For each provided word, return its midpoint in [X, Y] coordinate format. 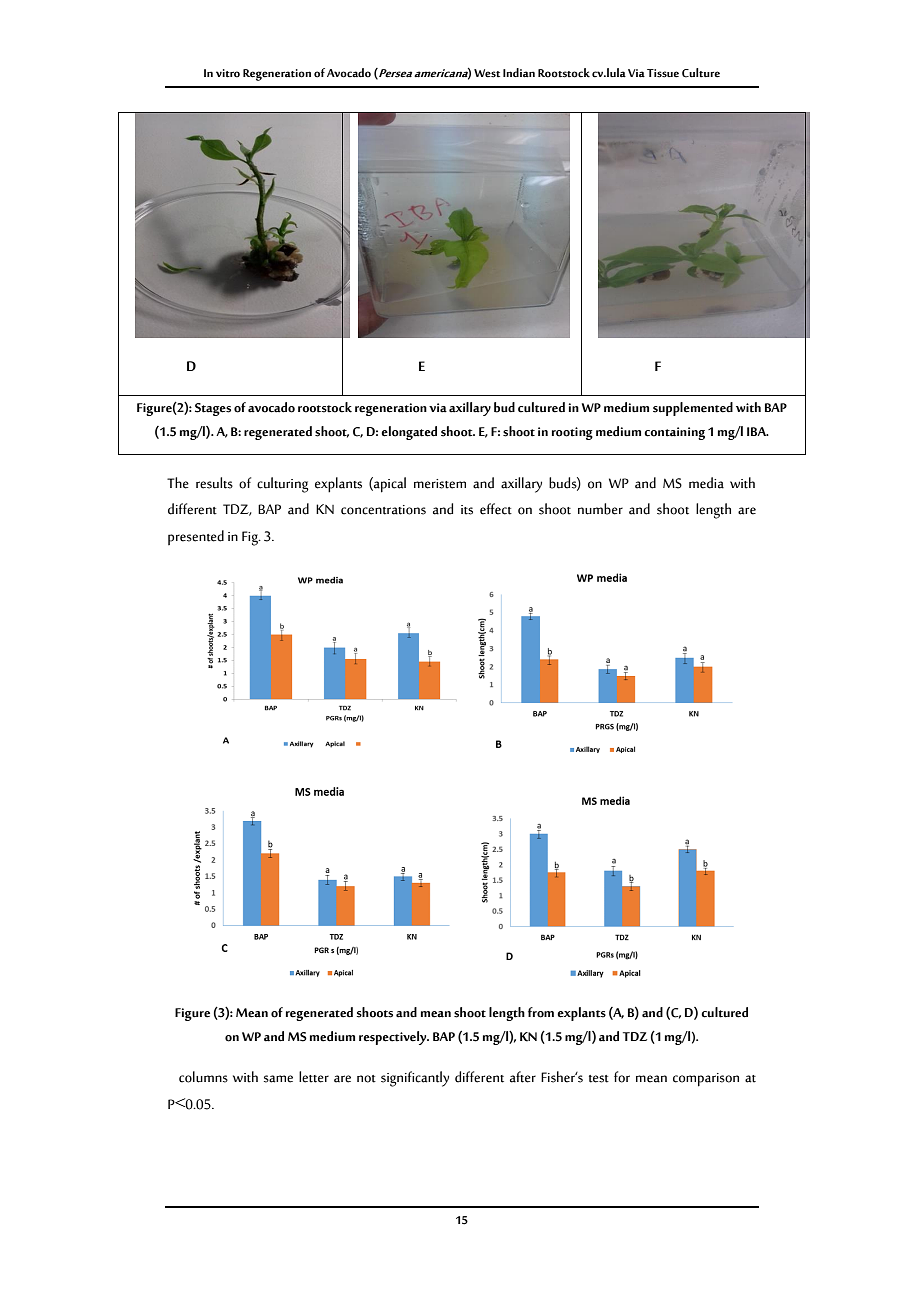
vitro [228, 73]
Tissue [663, 73]
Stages [213, 409]
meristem [440, 484]
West [487, 73]
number [600, 509]
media [706, 483]
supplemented [693, 409]
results [214, 483]
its [467, 510]
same [278, 1079]
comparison [706, 1080]
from [541, 1012]
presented [196, 537]
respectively [394, 1038]
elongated [409, 433]
